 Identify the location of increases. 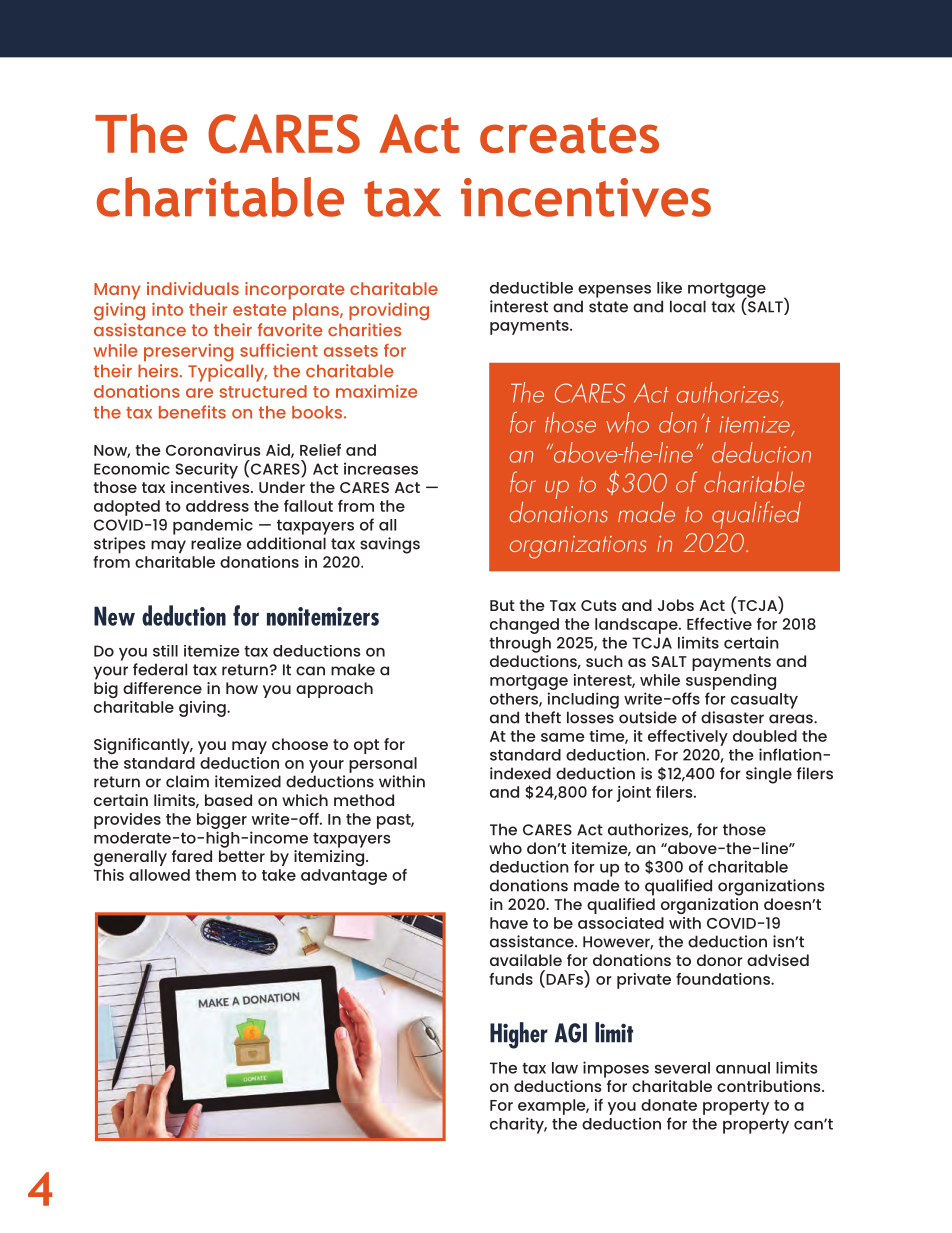
(381, 468).
